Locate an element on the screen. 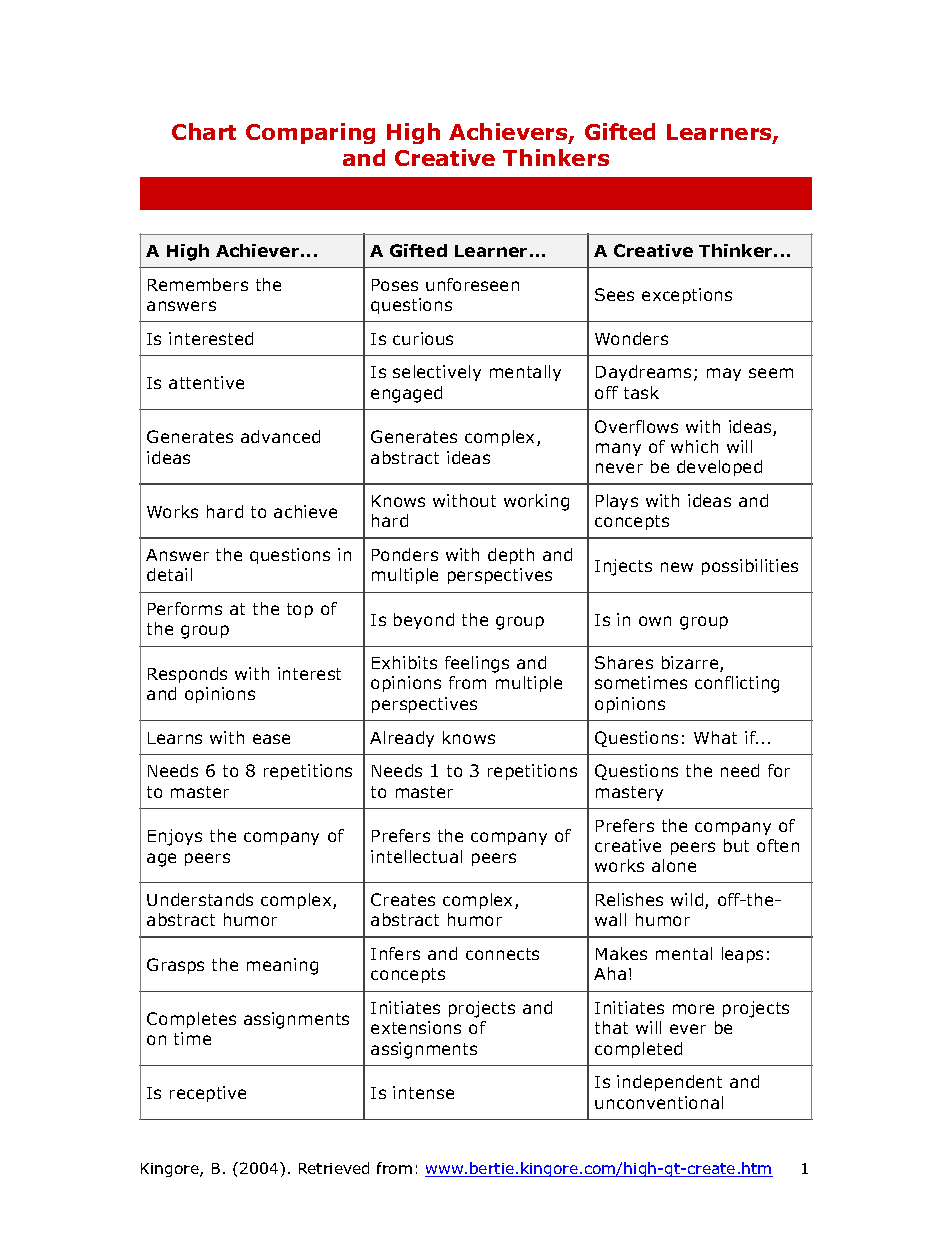  Understands is located at coordinates (200, 899).
